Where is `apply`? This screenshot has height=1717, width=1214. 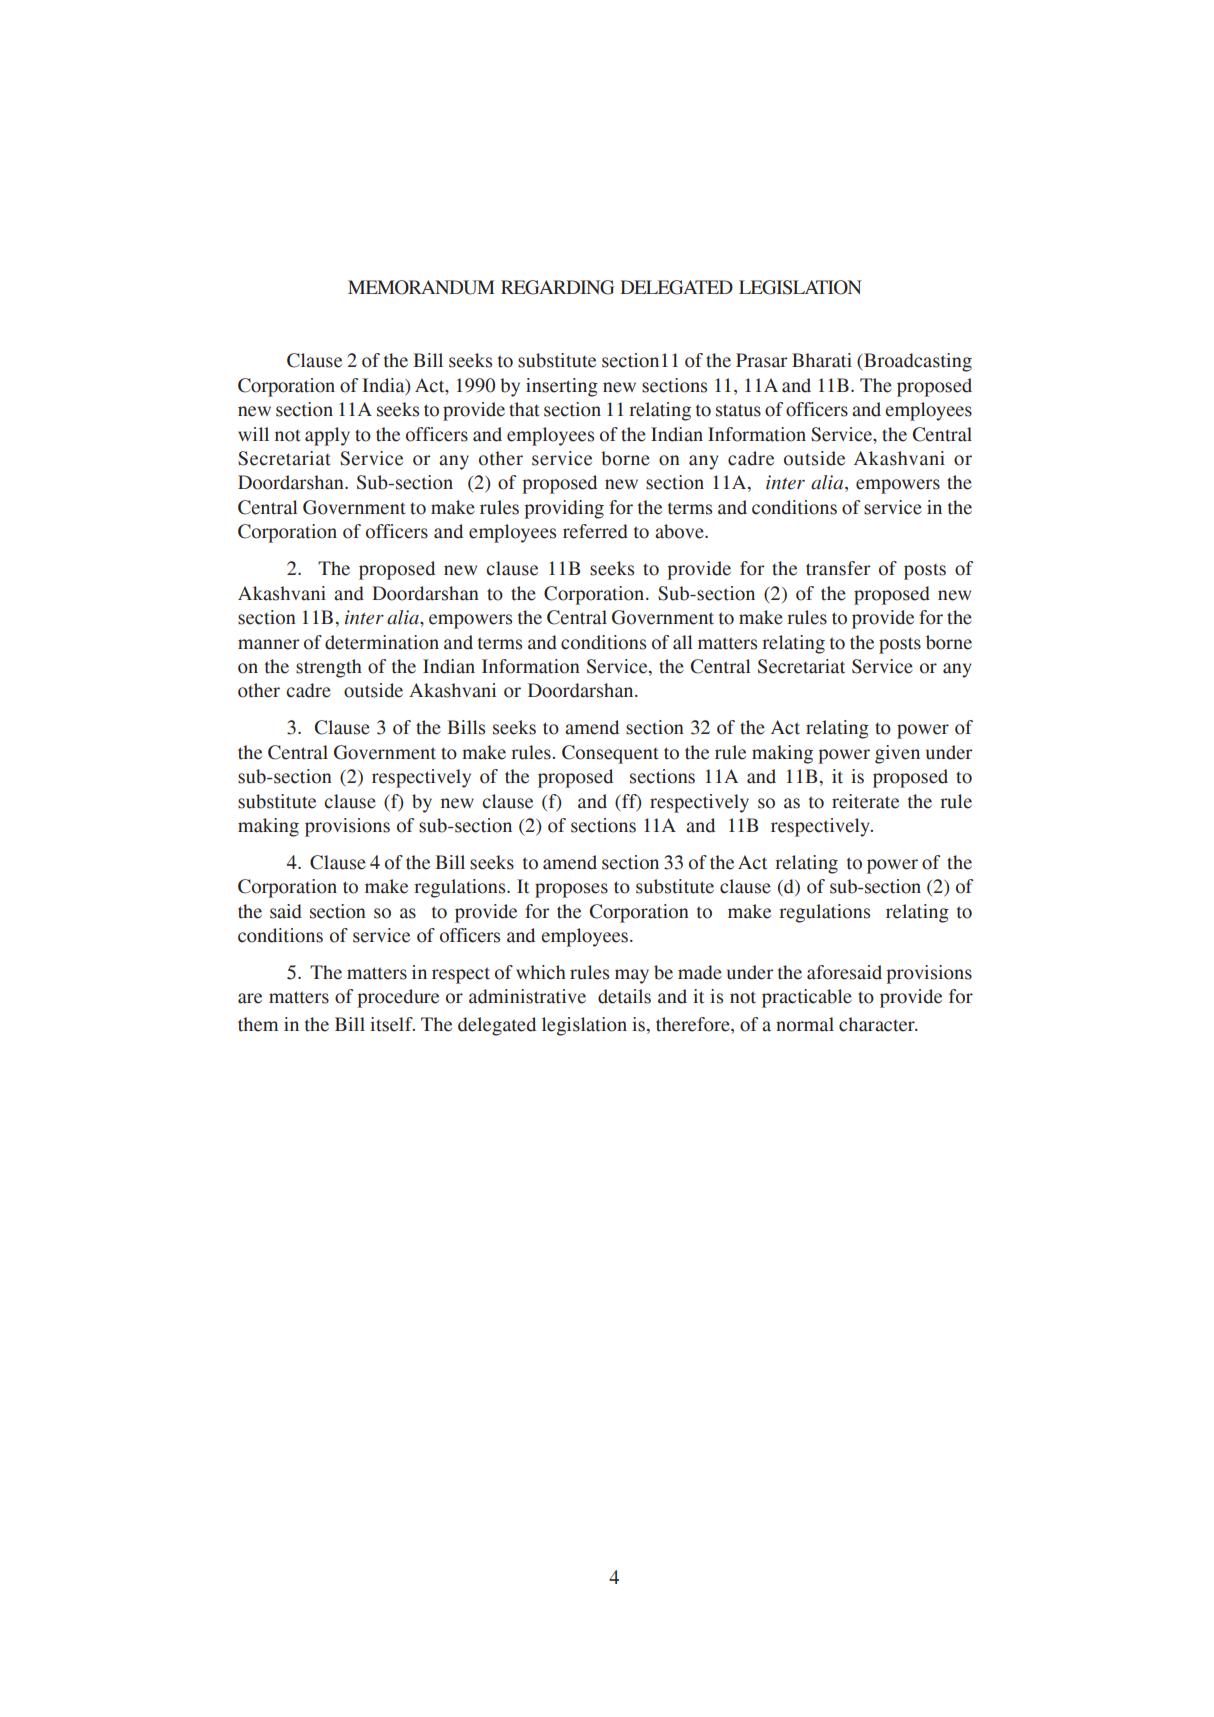 apply is located at coordinates (327, 436).
